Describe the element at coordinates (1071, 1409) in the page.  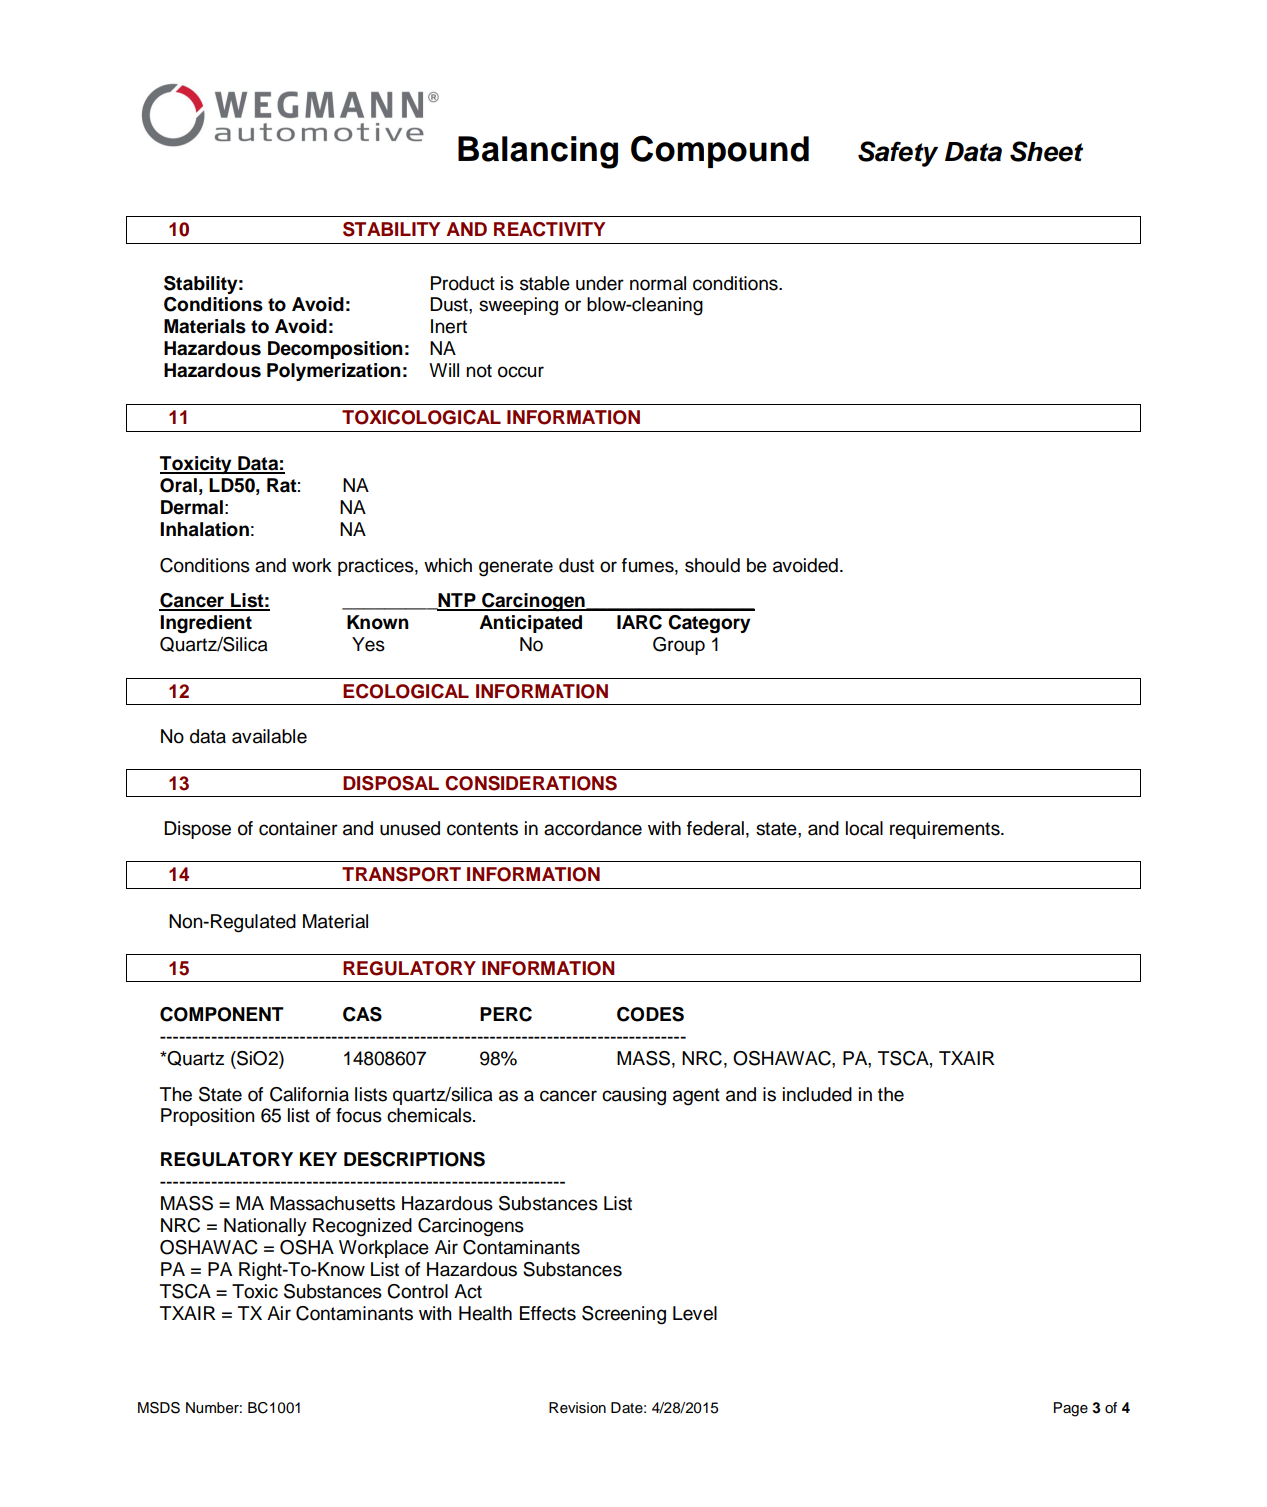
I see `Page` at that location.
